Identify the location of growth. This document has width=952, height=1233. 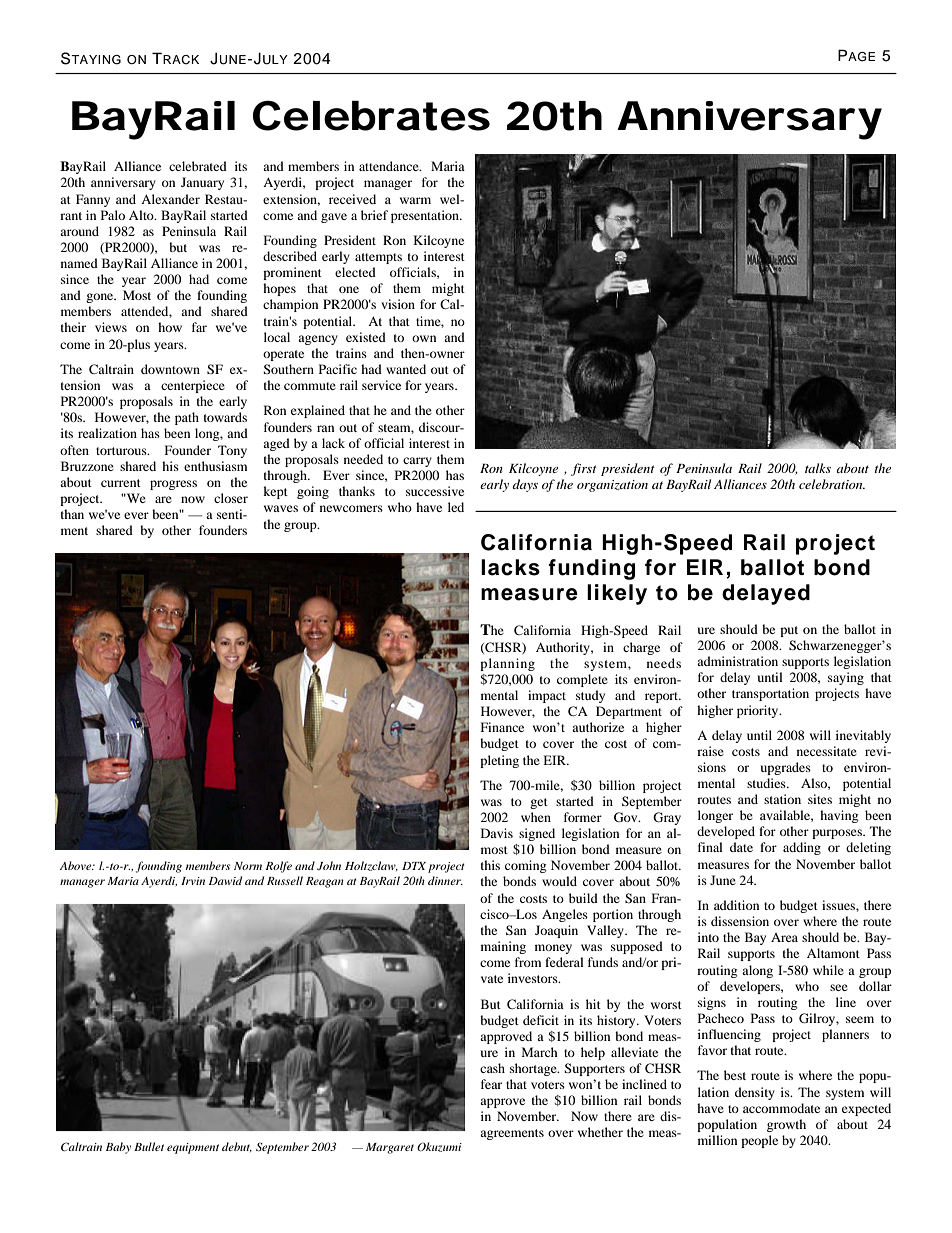
(786, 1125).
